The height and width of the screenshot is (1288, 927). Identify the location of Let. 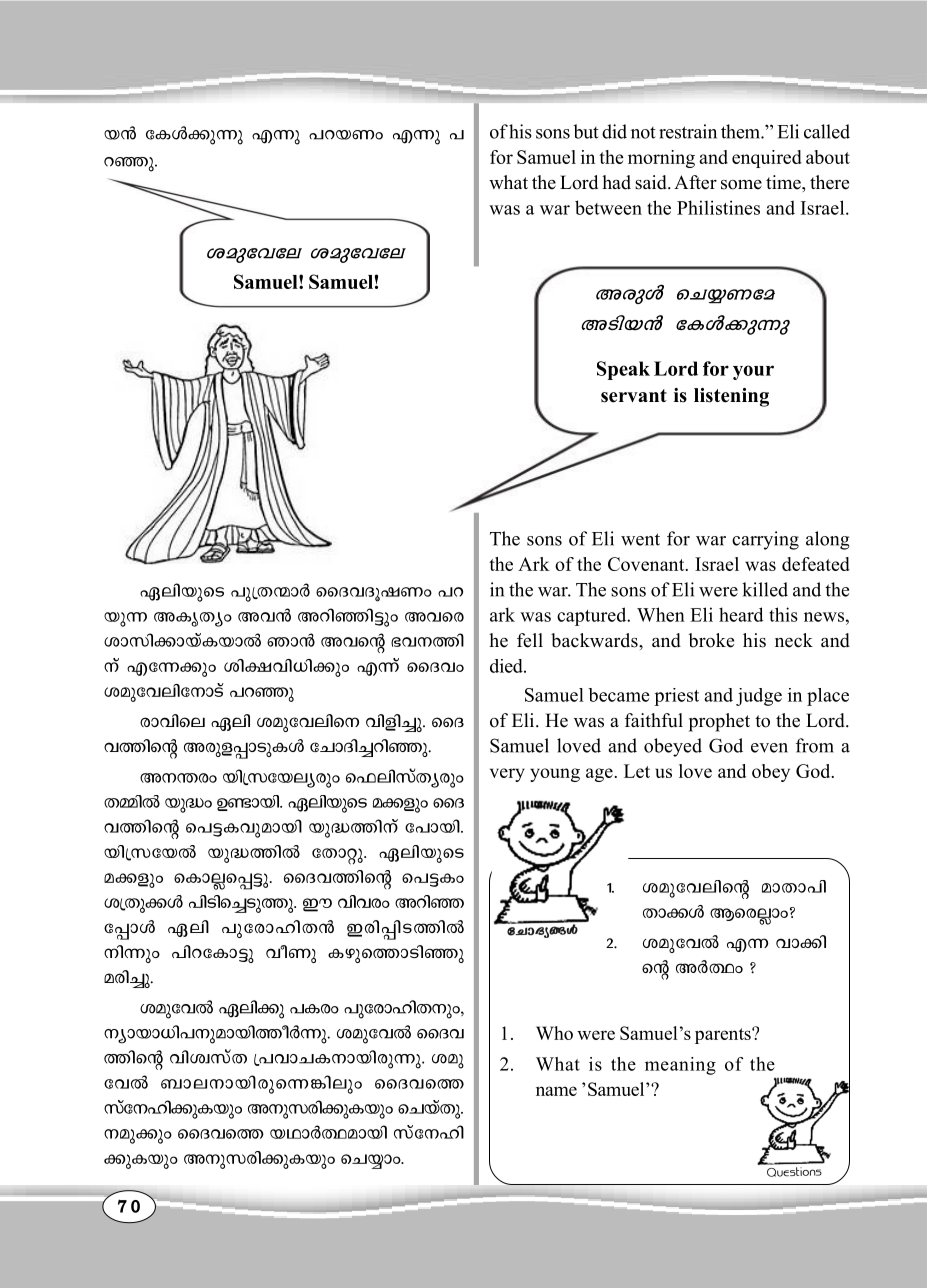
(637, 771).
